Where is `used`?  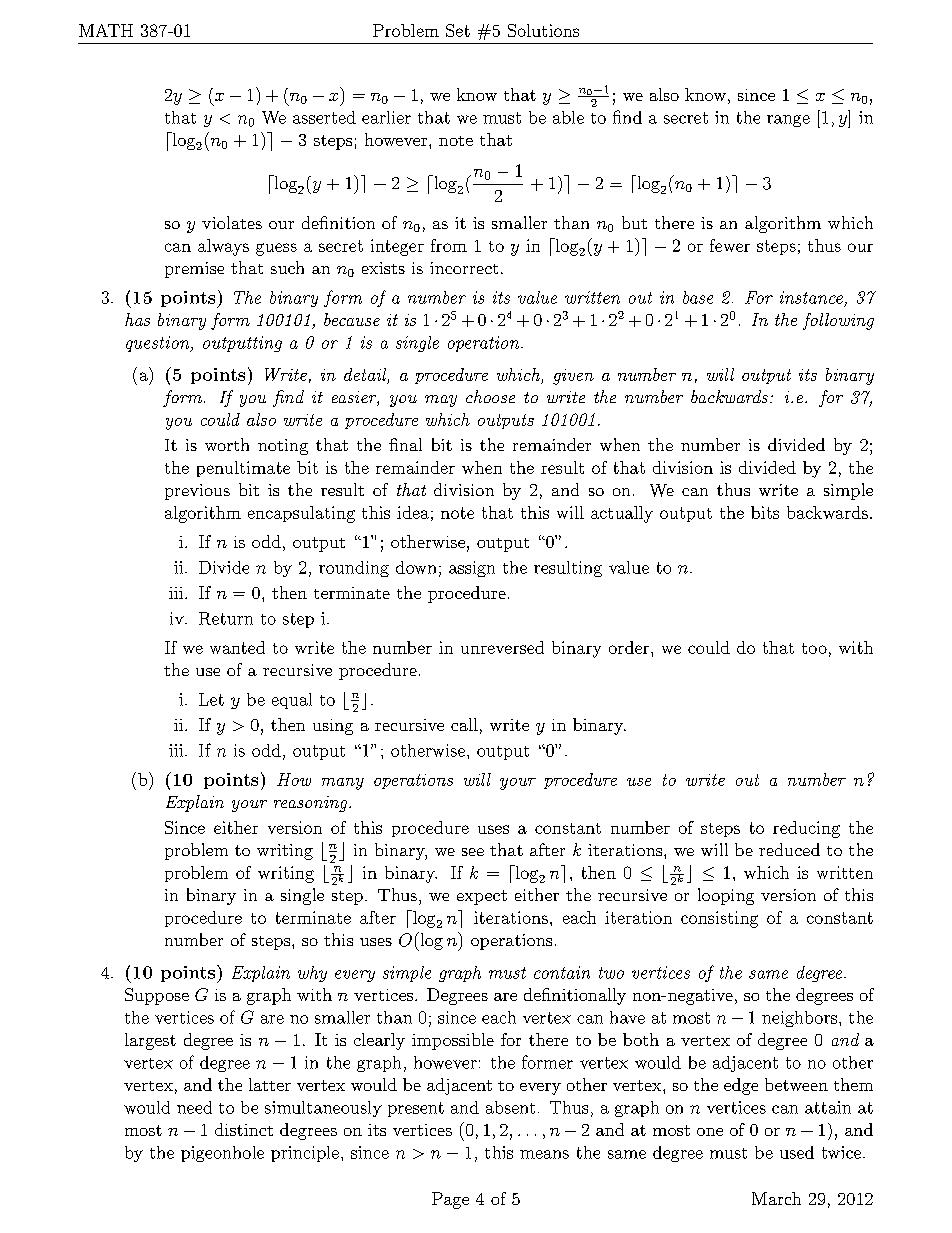 used is located at coordinates (797, 1152).
